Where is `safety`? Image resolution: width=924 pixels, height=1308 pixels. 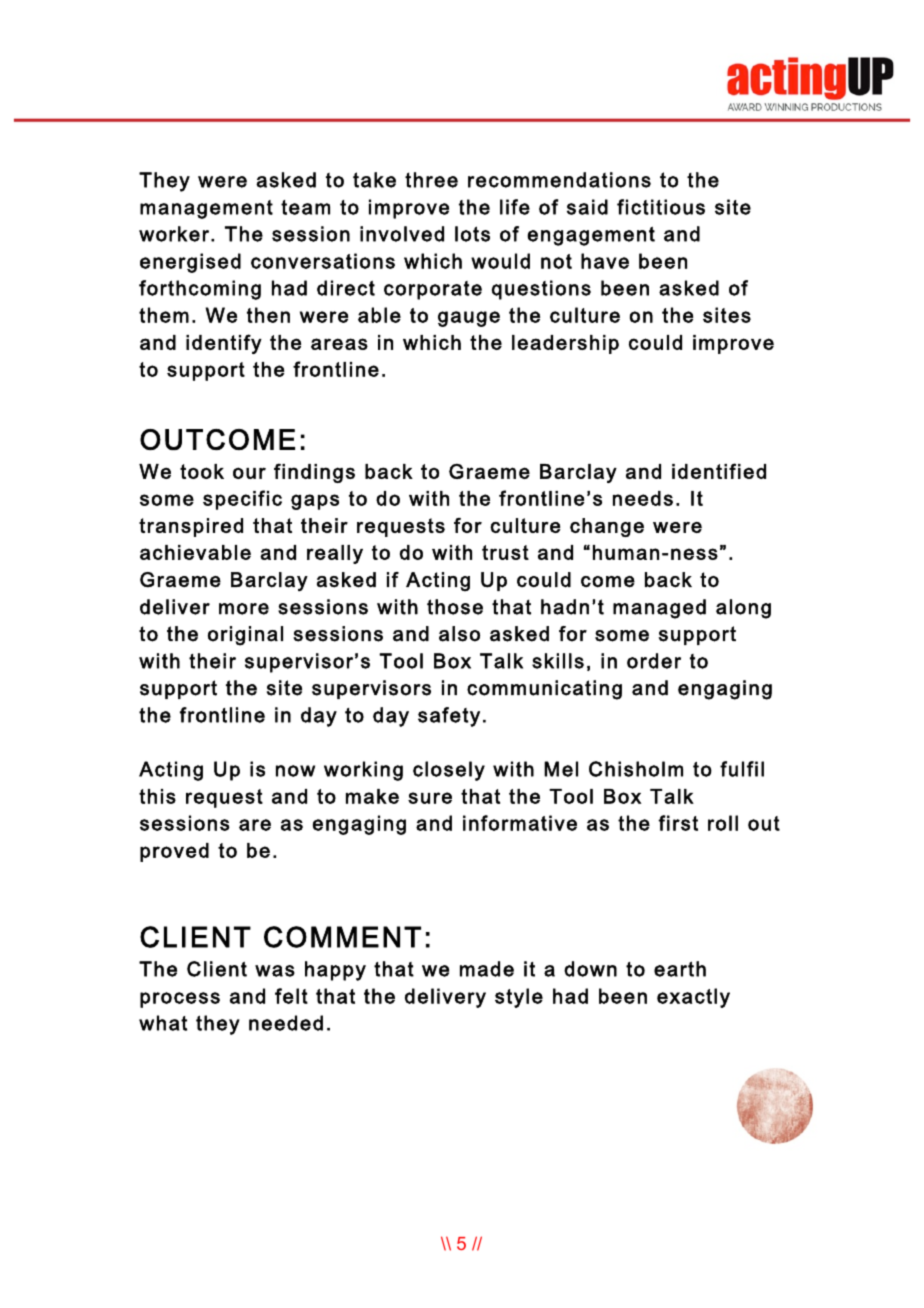
safety is located at coordinates (449, 717).
